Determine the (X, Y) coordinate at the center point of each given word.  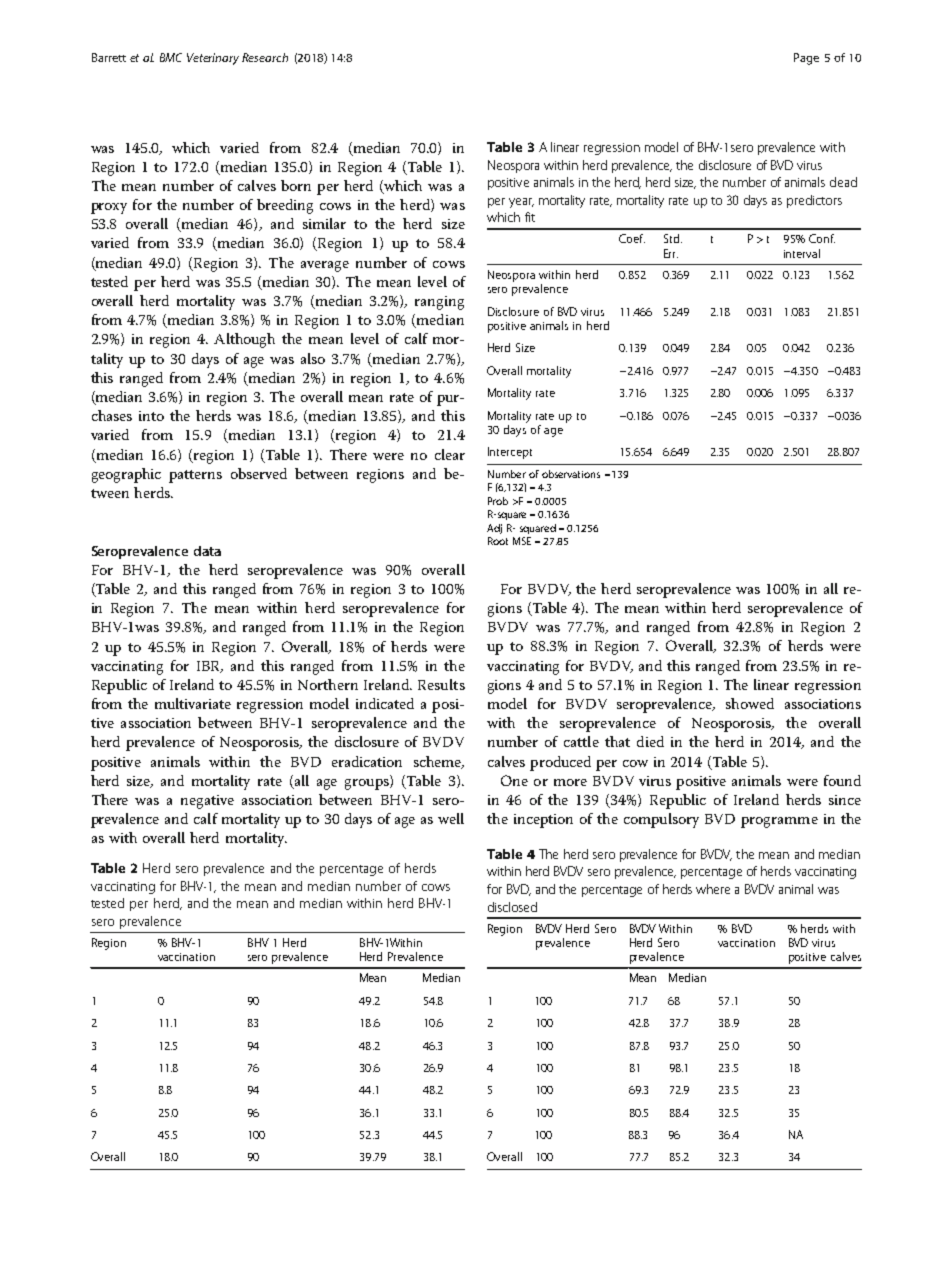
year (521, 203)
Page (806, 59)
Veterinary (213, 59)
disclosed (512, 907)
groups (368, 784)
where (713, 889)
